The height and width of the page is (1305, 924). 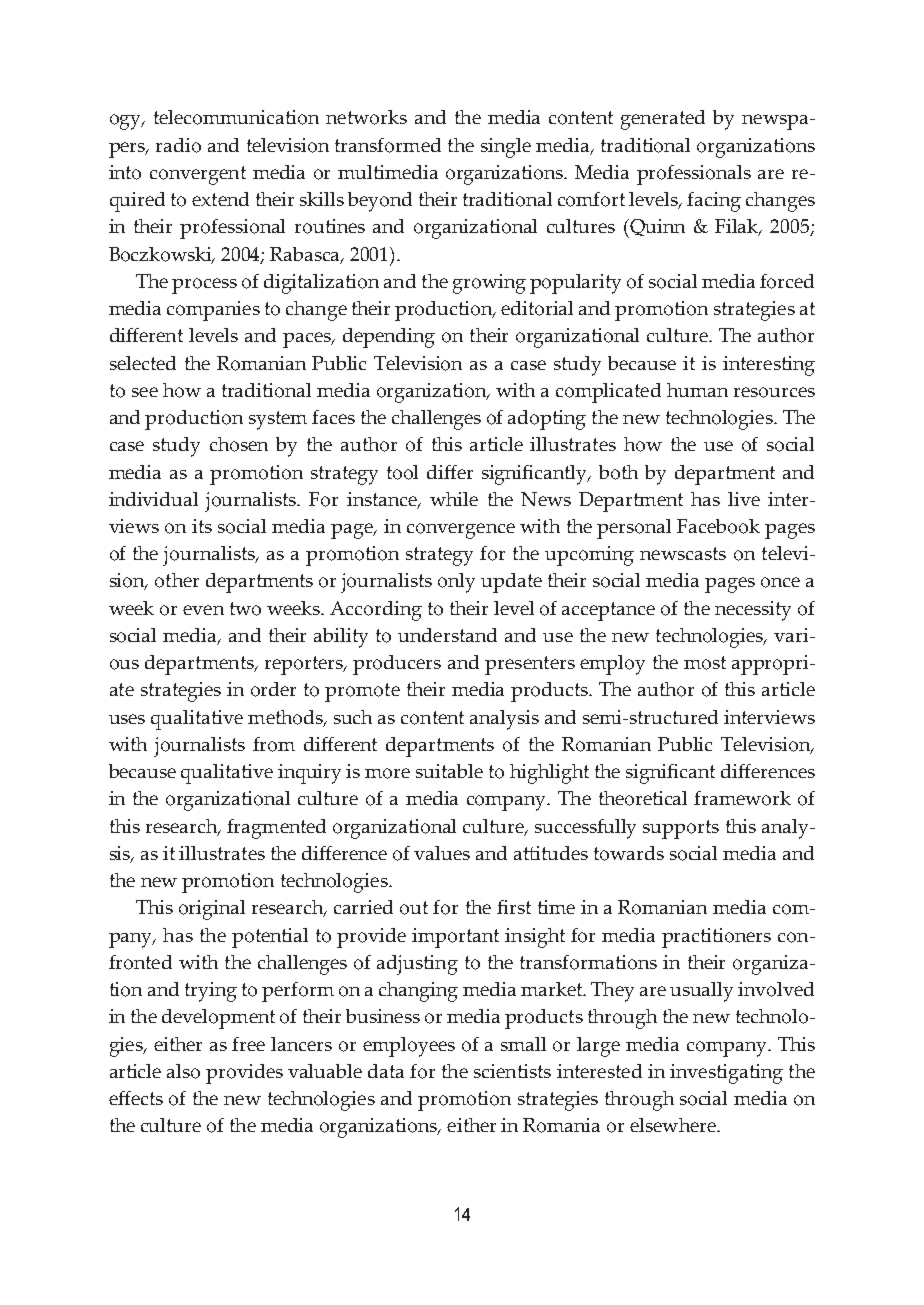 What do you see at coordinates (506, 148) in the page?
I see `single` at bounding box center [506, 148].
